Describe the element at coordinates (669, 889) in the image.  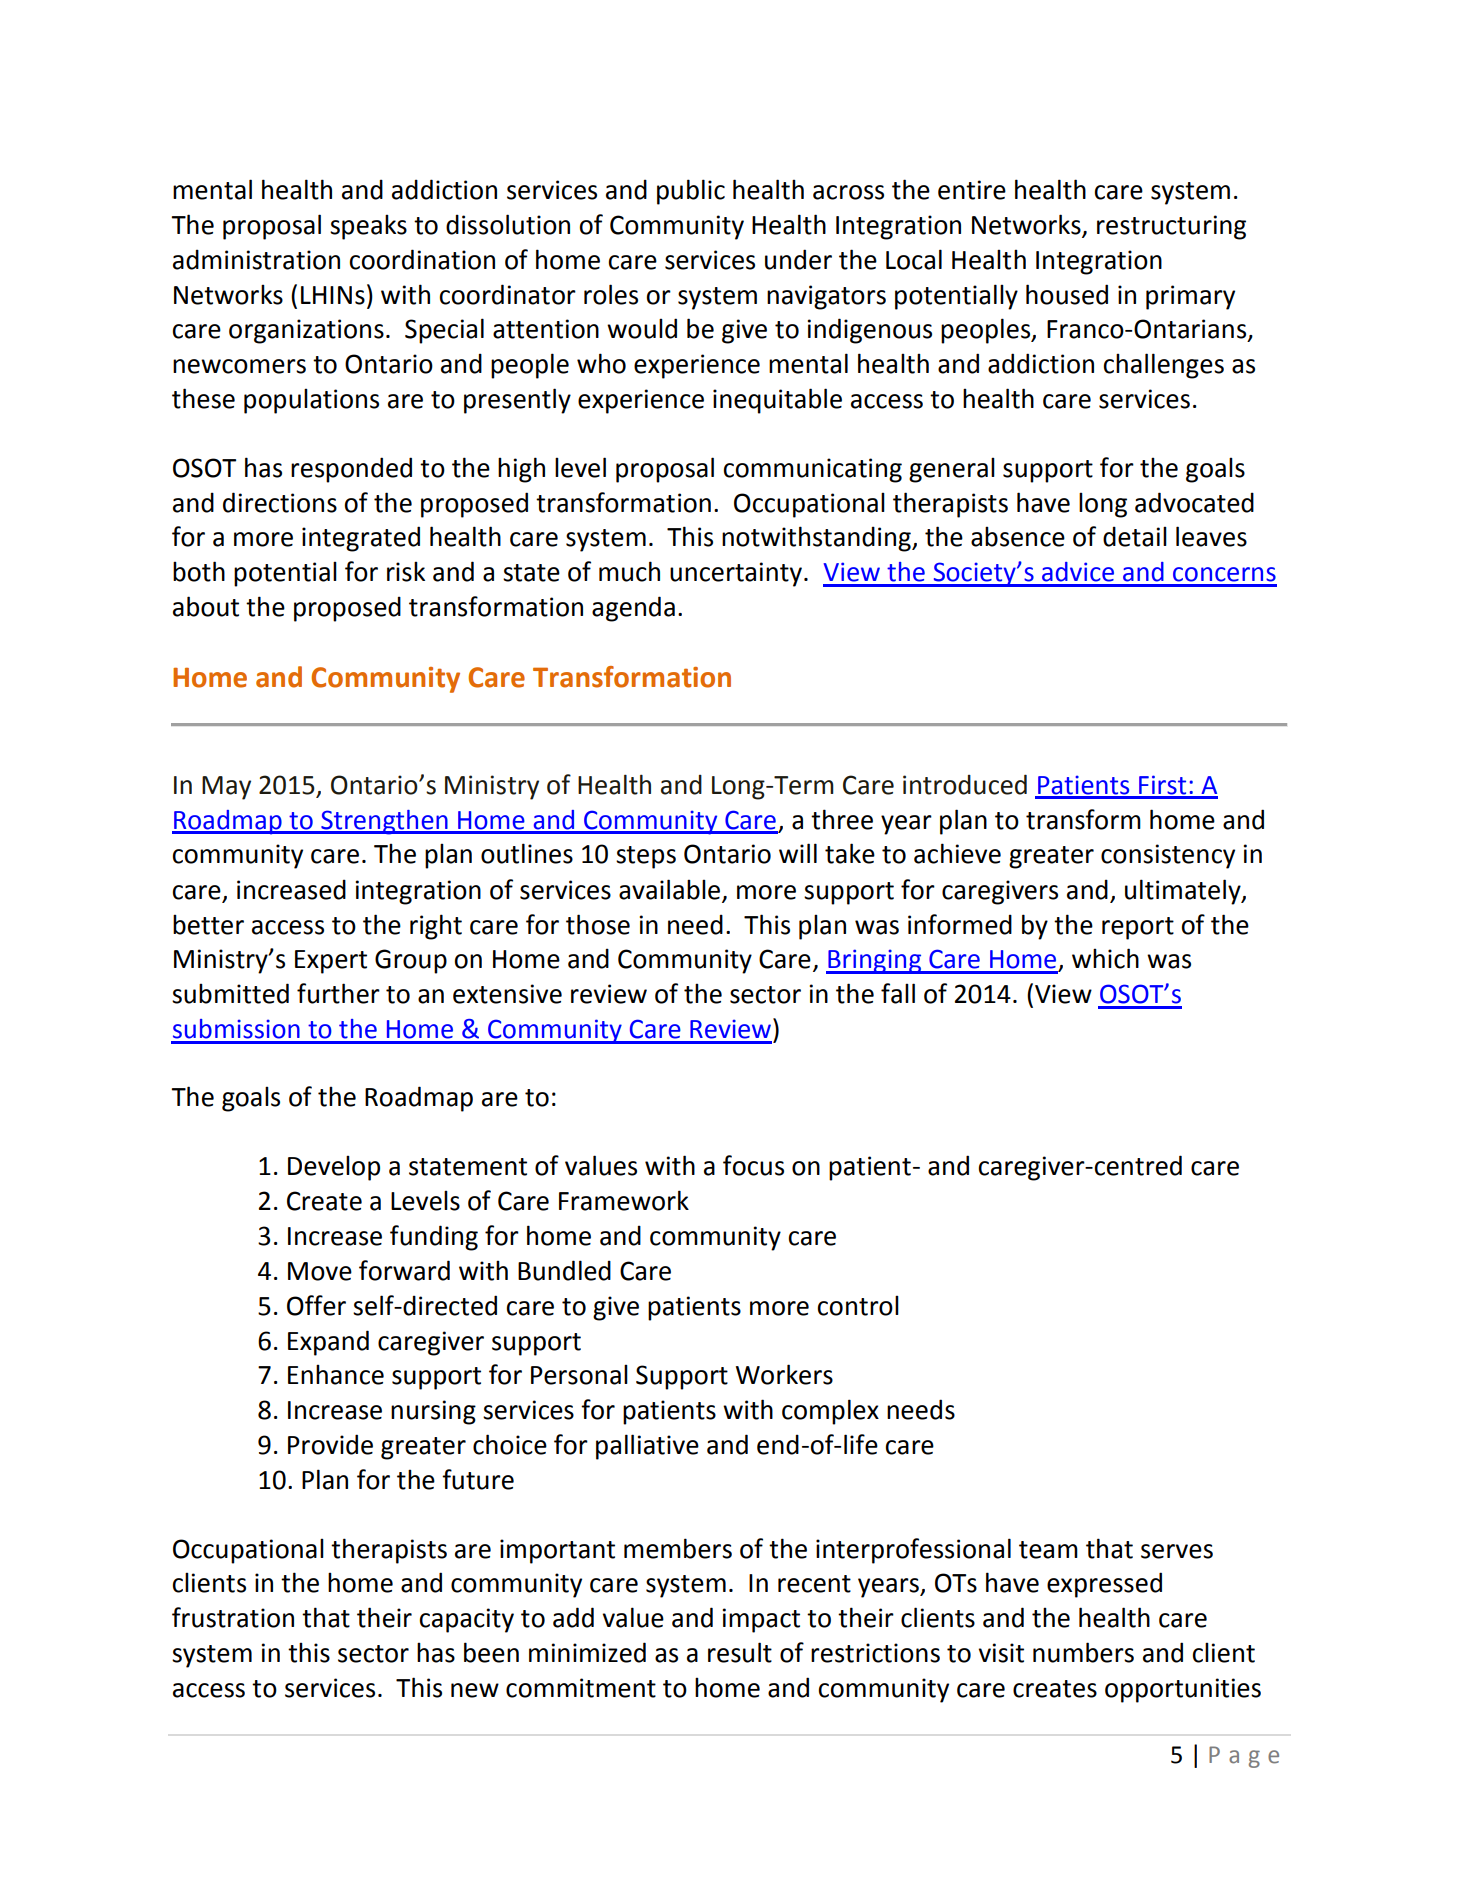
I see `available` at that location.
